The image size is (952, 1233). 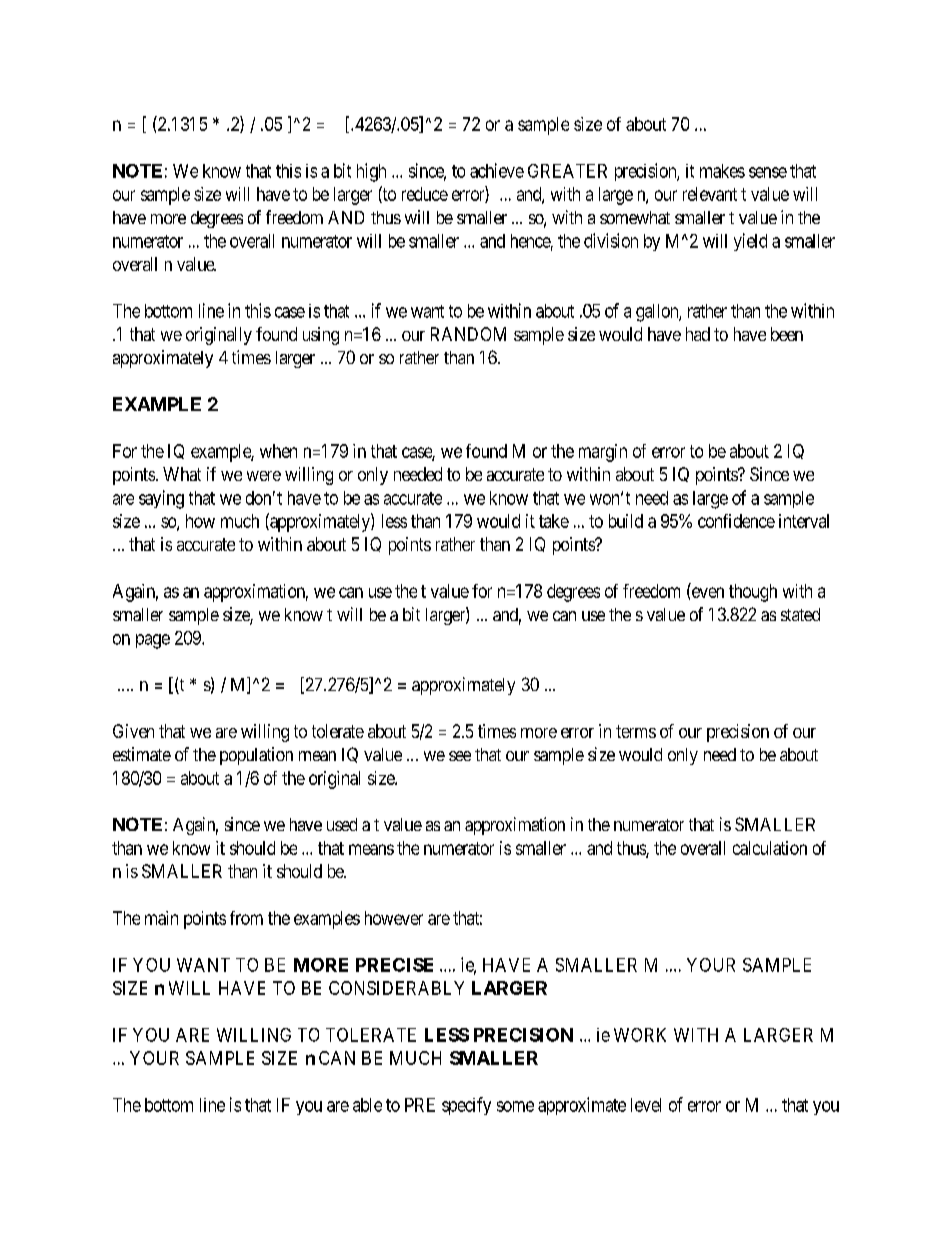 I want to click on reduce, so click(x=425, y=194).
